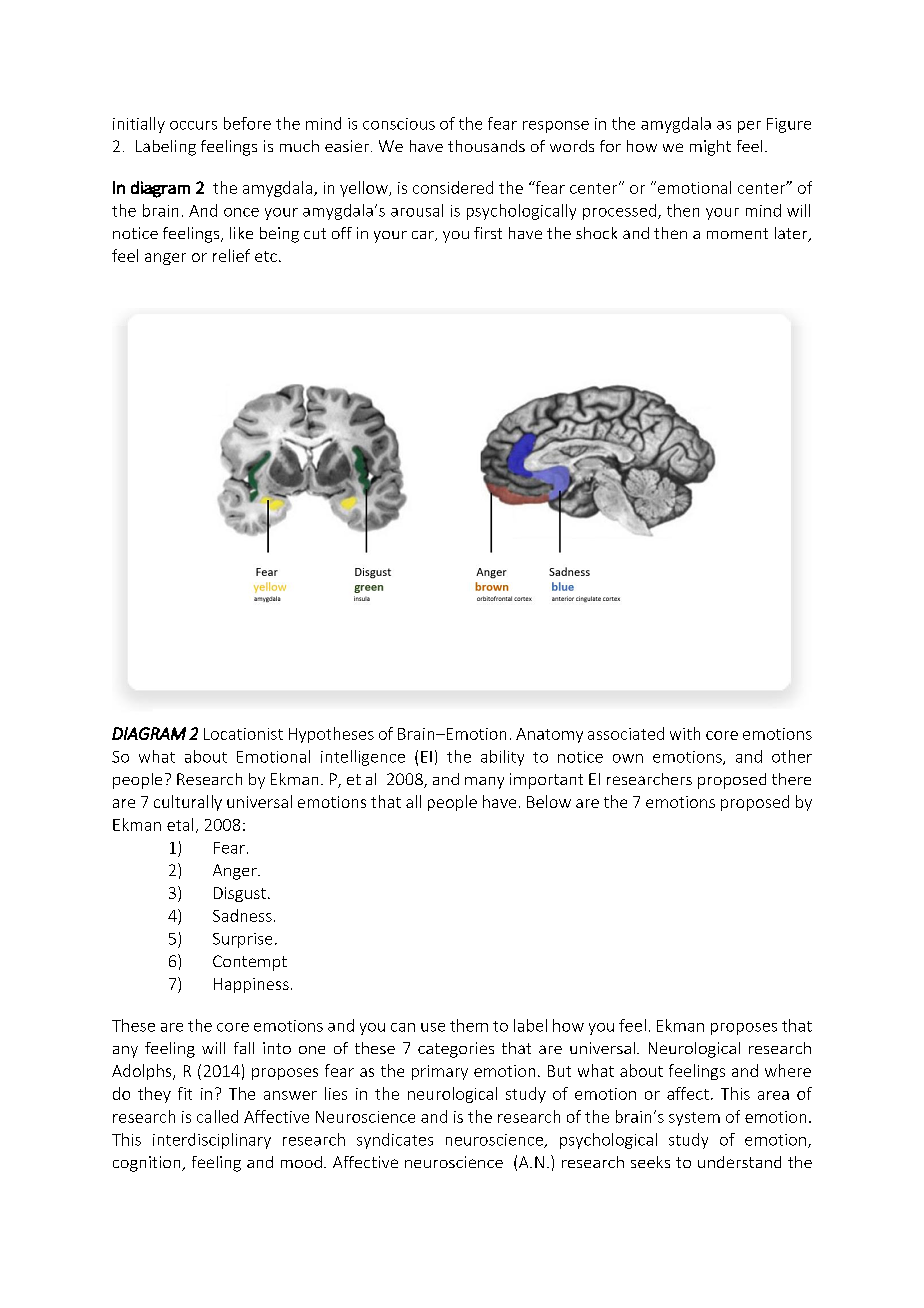 This screenshot has height=1308, width=924. Describe the element at coordinates (710, 148) in the screenshot. I see `might` at that location.
